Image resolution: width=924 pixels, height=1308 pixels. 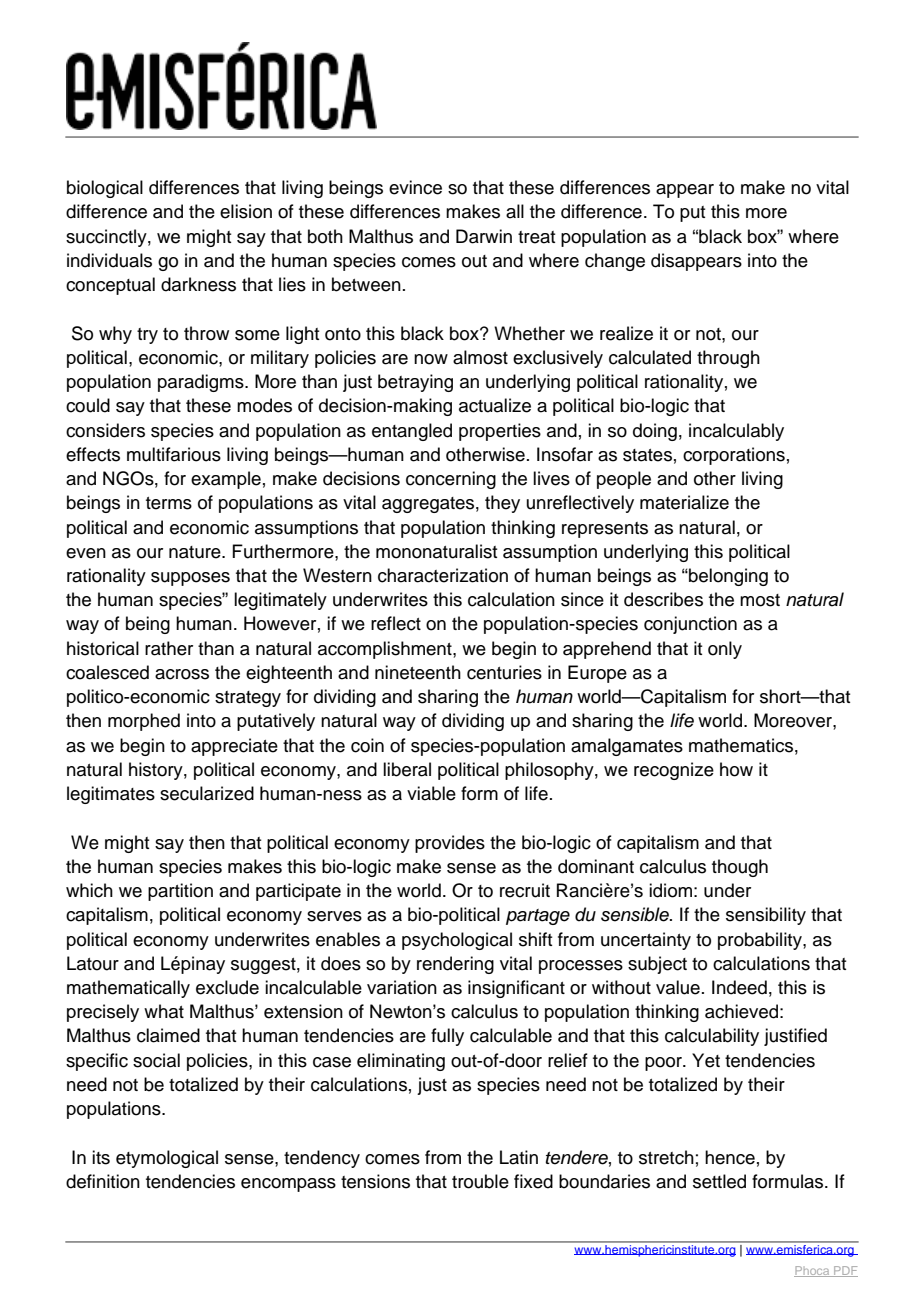 What do you see at coordinates (103, 1181) in the screenshot?
I see `definition` at bounding box center [103, 1181].
